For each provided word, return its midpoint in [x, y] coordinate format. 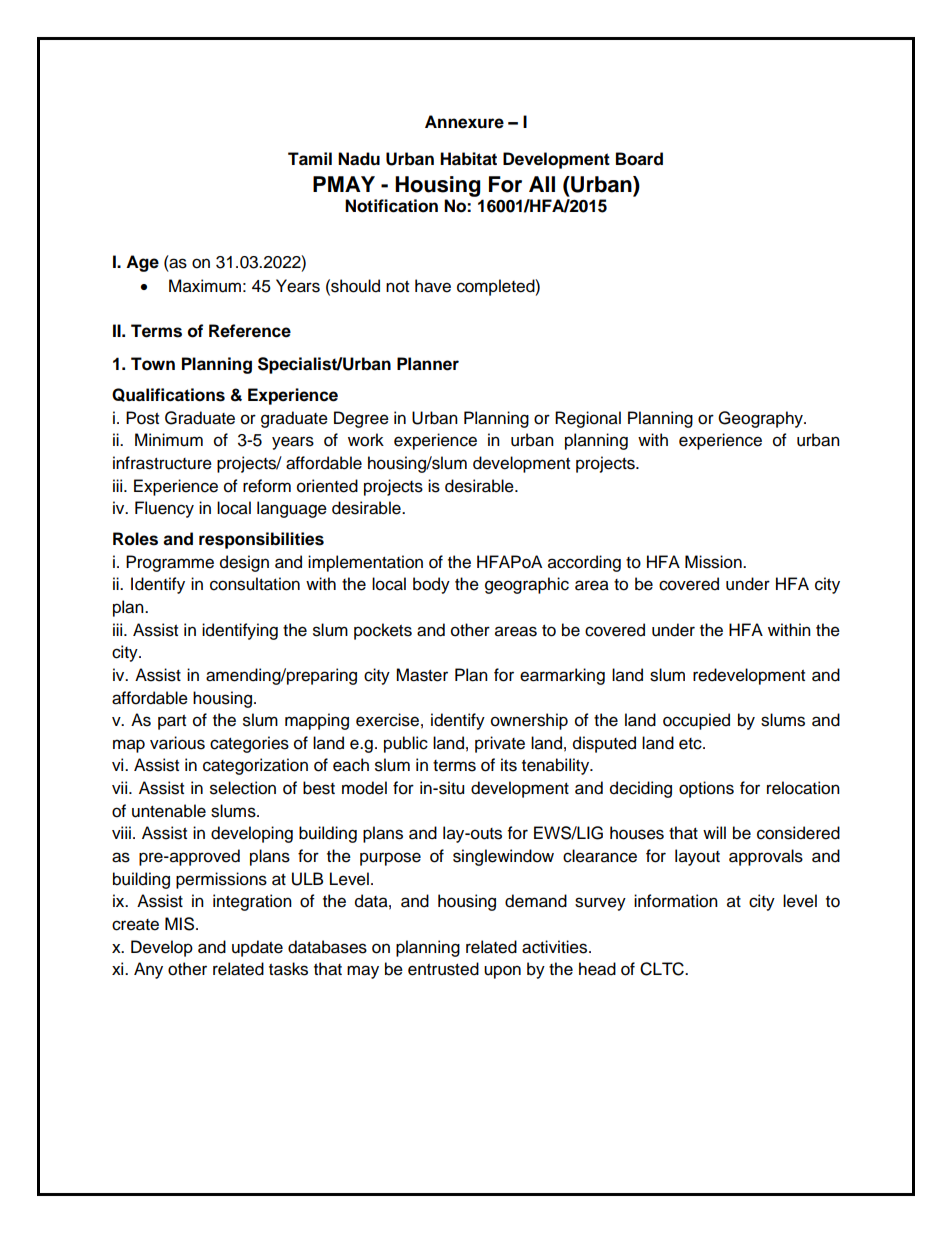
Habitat [468, 159]
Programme [170, 563]
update [257, 948]
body [431, 585]
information [676, 901]
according [584, 563]
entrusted [443, 969]
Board [639, 159]
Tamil [310, 159]
